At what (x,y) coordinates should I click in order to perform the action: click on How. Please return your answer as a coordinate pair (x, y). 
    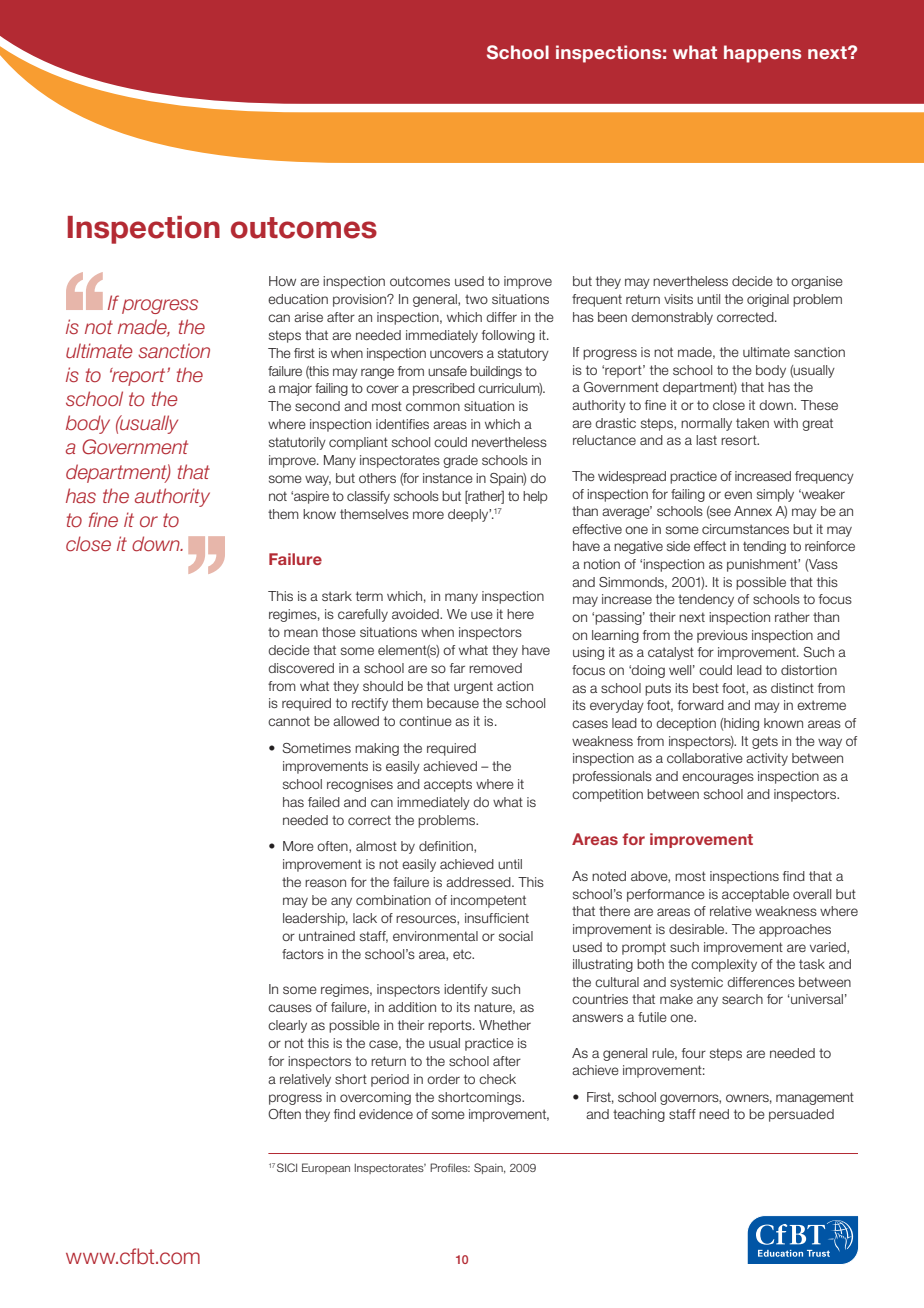
    Looking at the image, I should click on (282, 281).
